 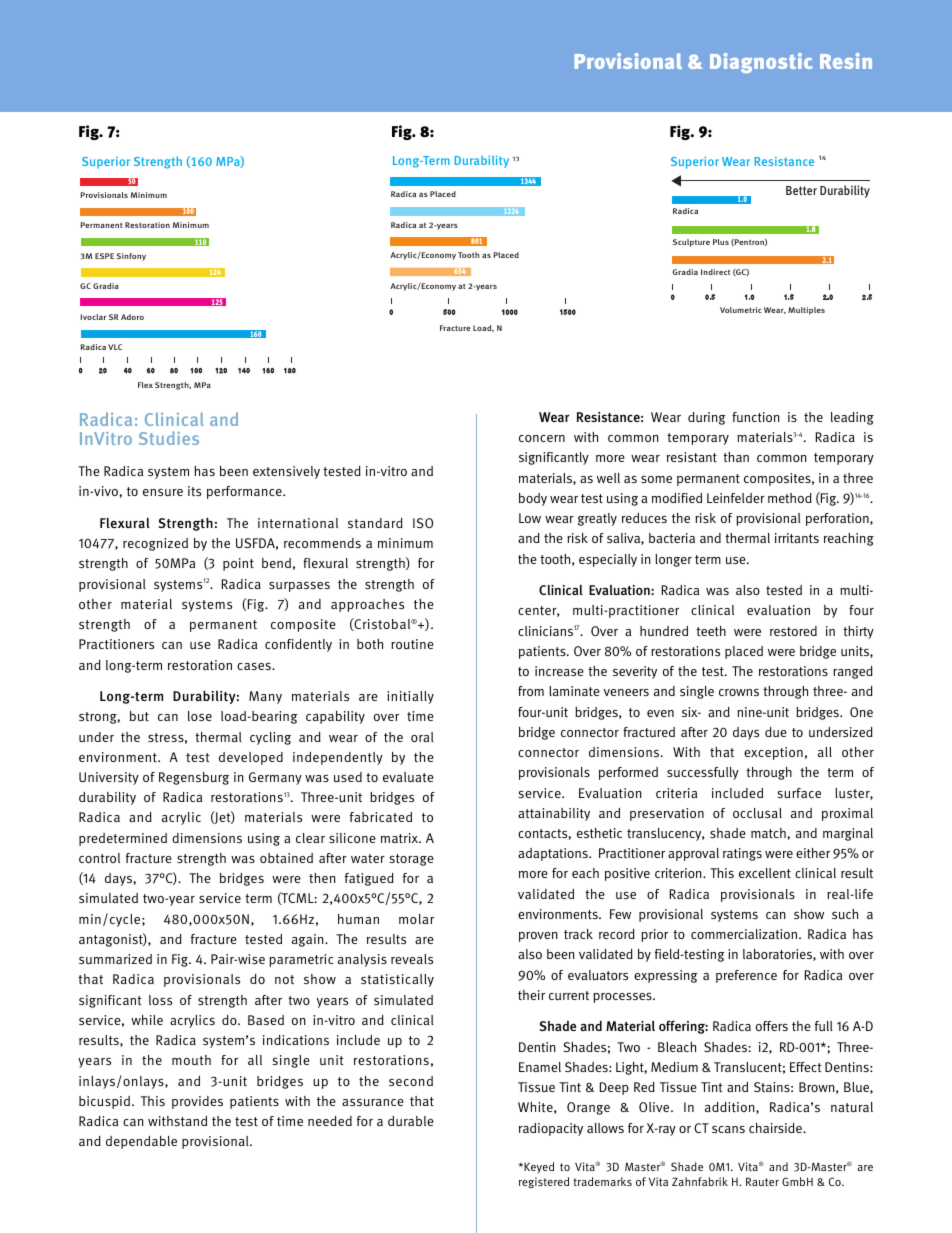 What do you see at coordinates (141, 1142) in the image?
I see `dependable` at bounding box center [141, 1142].
